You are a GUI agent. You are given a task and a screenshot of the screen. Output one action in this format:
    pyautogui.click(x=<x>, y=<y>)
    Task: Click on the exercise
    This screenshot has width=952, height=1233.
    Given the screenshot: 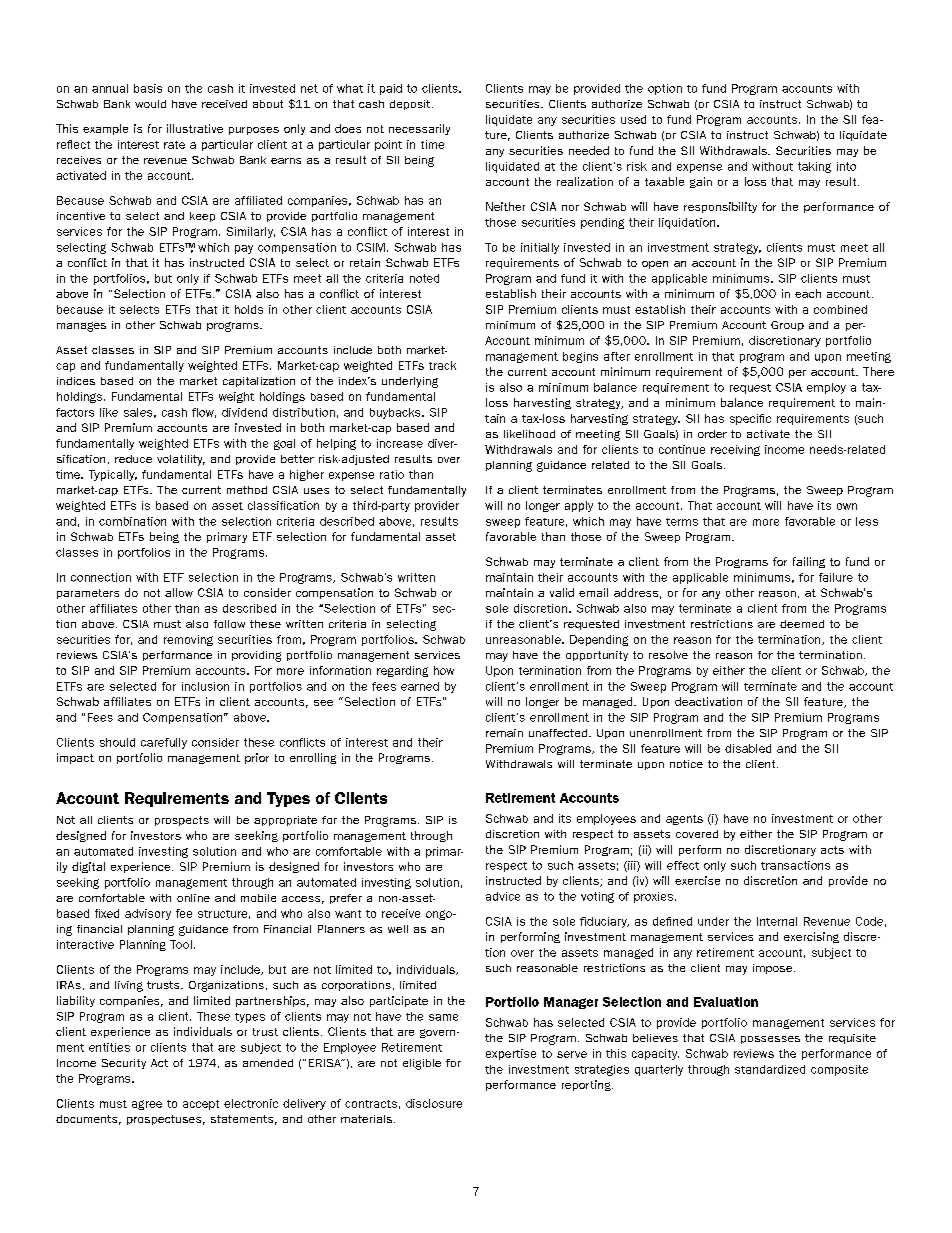 What is the action you would take?
    pyautogui.click(x=697, y=880)
